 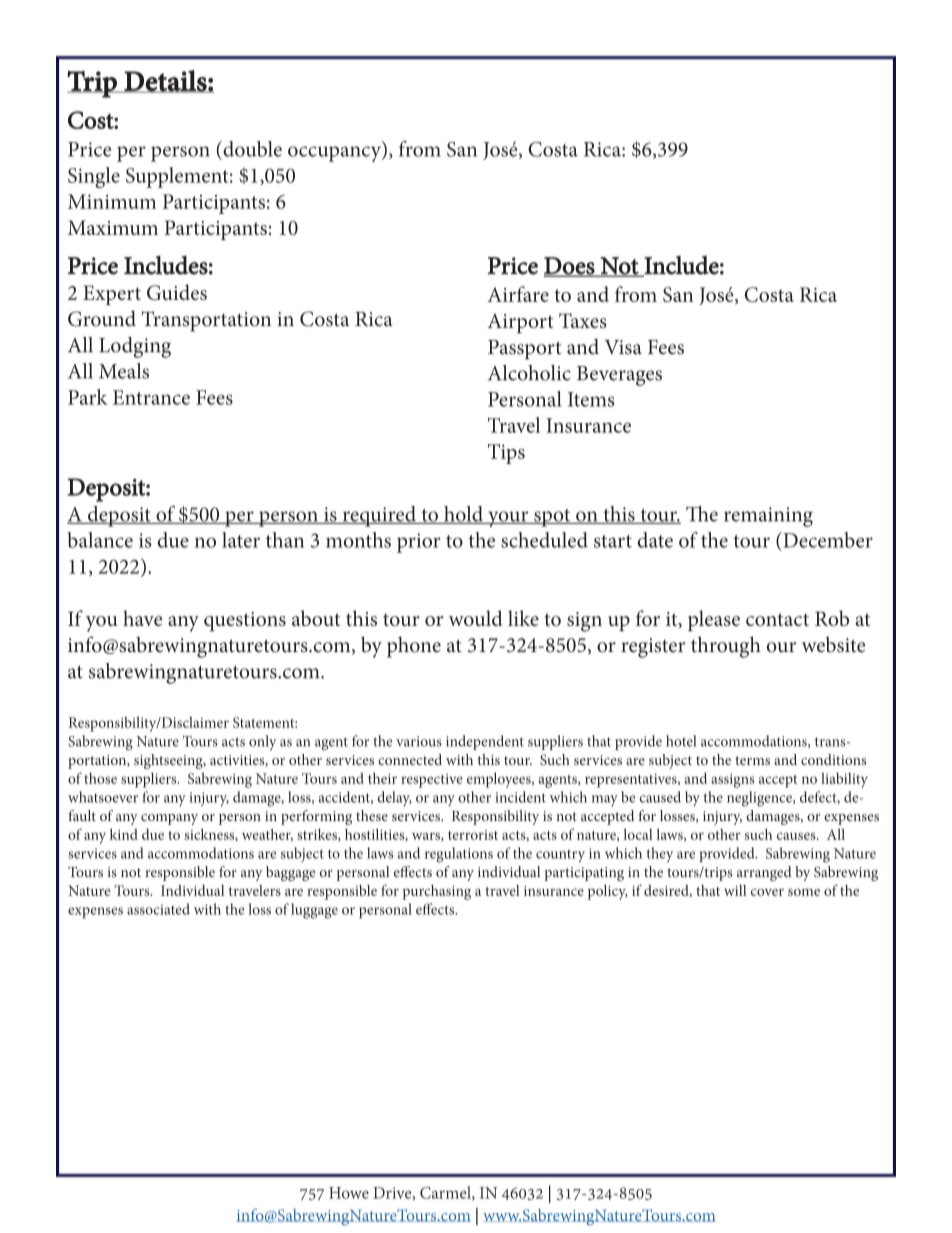 I want to click on Does, so click(x=570, y=266).
